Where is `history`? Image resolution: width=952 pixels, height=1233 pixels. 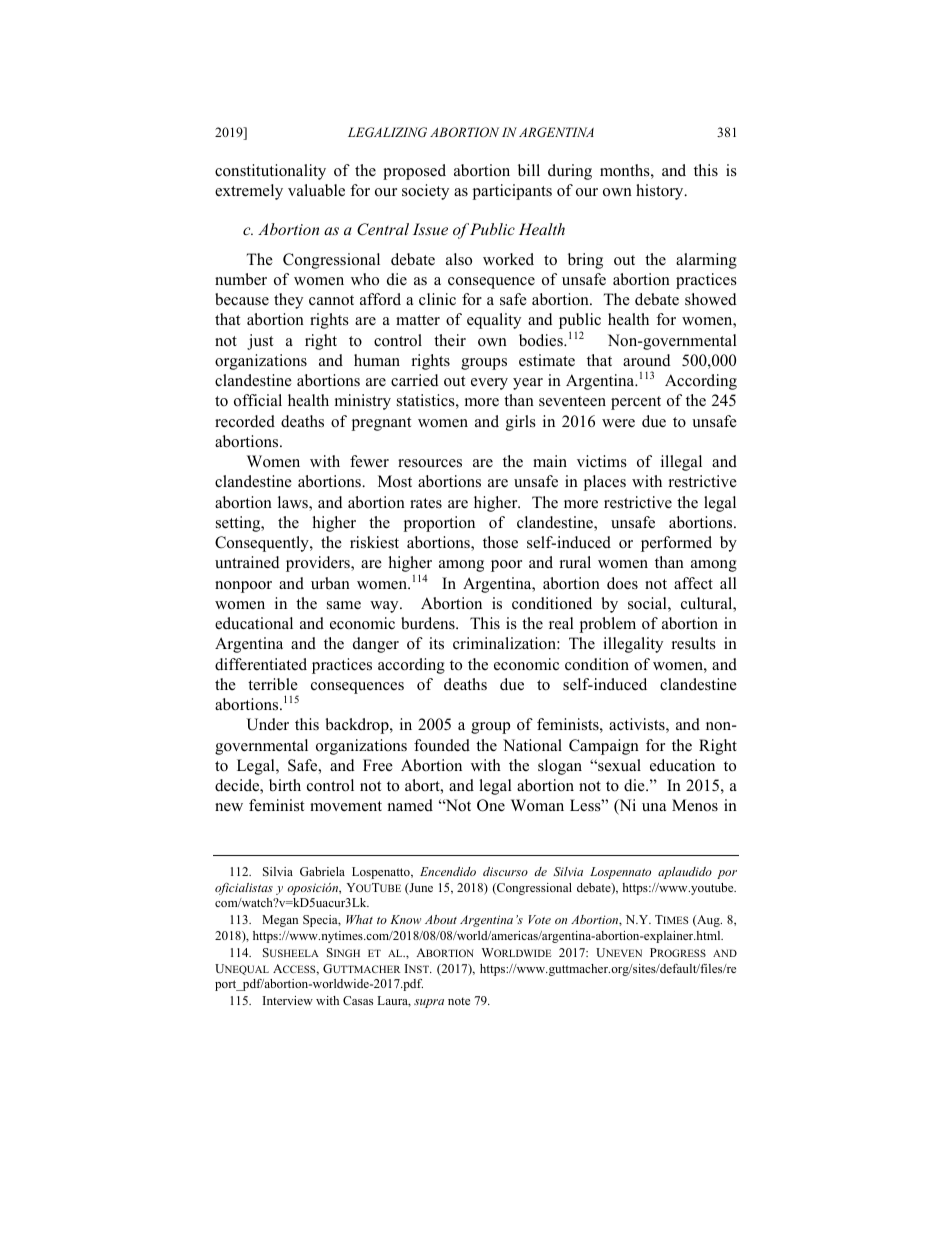 history is located at coordinates (661, 192).
